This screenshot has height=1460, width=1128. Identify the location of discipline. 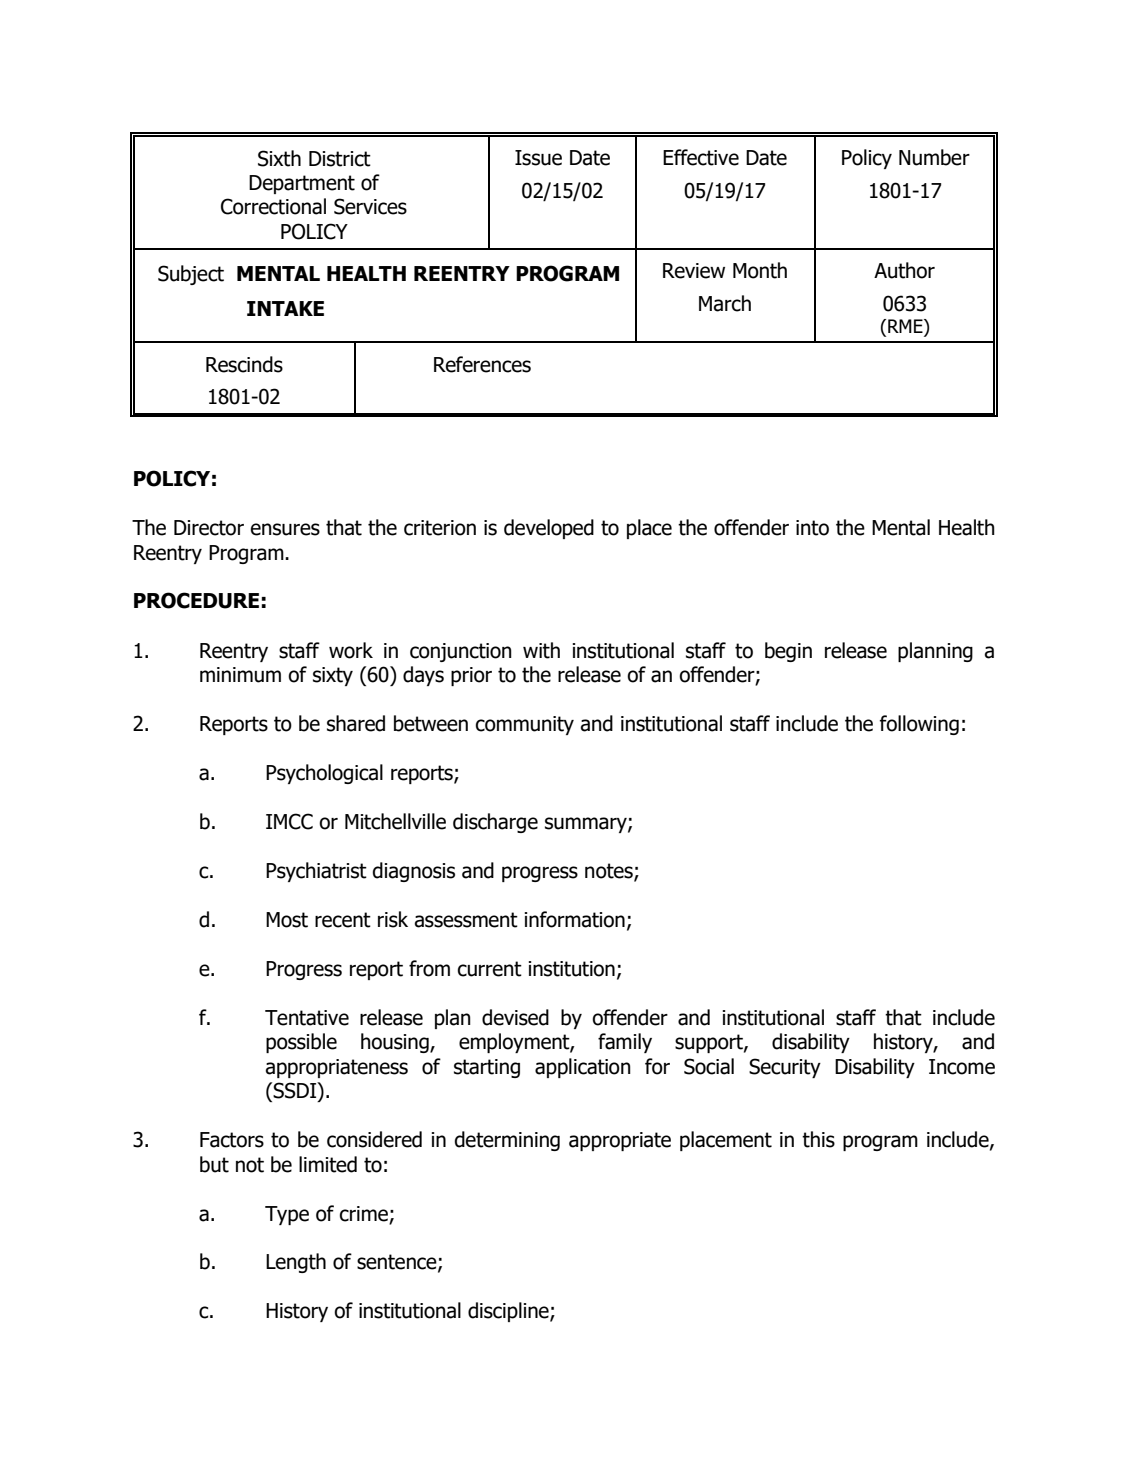
(509, 1312).
